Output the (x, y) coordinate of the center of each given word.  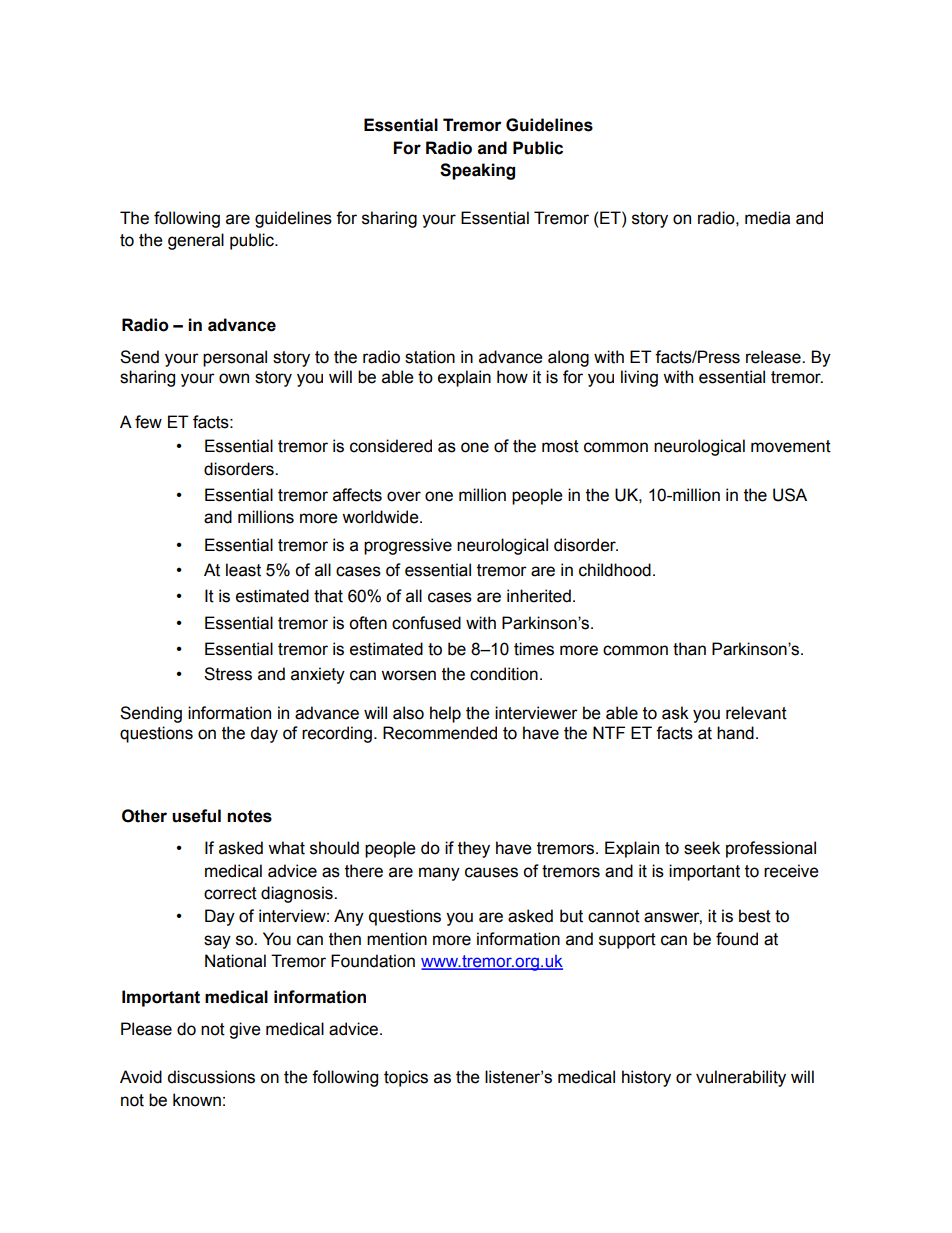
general (196, 241)
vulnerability (741, 1078)
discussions (211, 1077)
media (767, 218)
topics (406, 1078)
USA (790, 495)
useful (196, 816)
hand (735, 733)
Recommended (440, 733)
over (404, 496)
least (243, 570)
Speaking (477, 171)
